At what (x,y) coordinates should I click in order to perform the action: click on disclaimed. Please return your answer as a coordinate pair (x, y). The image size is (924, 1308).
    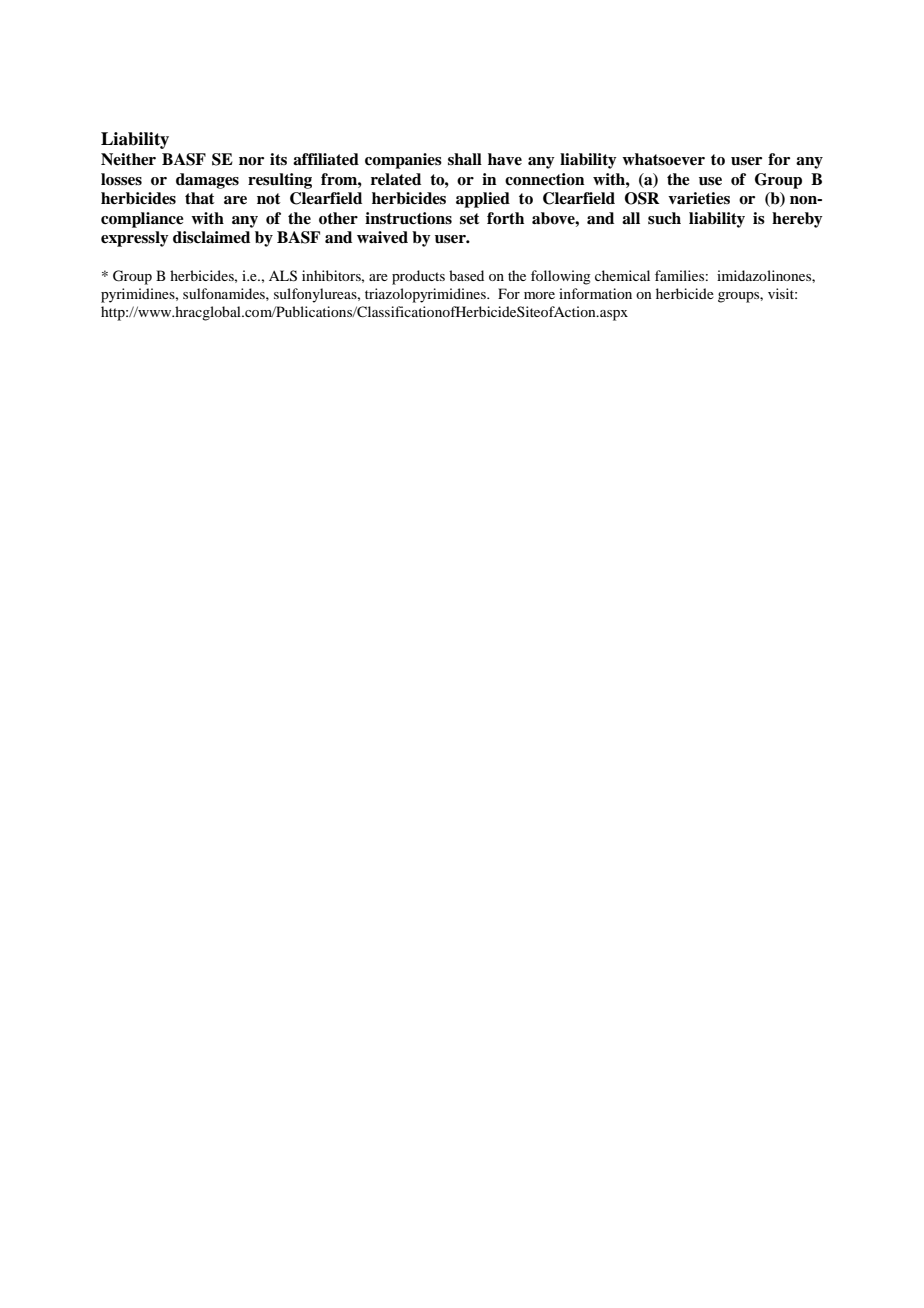
    Looking at the image, I should click on (211, 237).
